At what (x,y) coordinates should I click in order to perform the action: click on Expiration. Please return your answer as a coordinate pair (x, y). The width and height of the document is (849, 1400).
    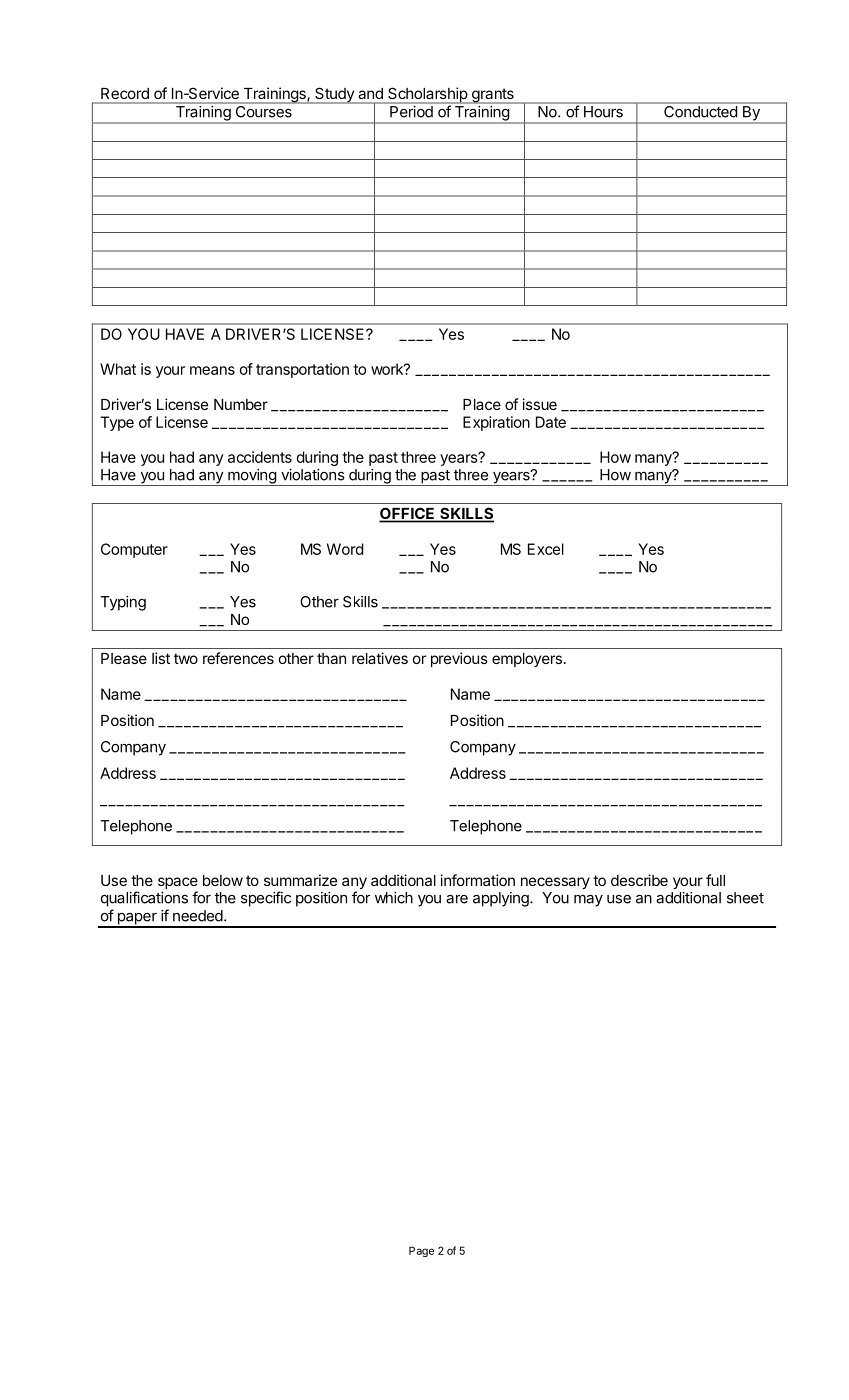
    Looking at the image, I should click on (496, 423).
